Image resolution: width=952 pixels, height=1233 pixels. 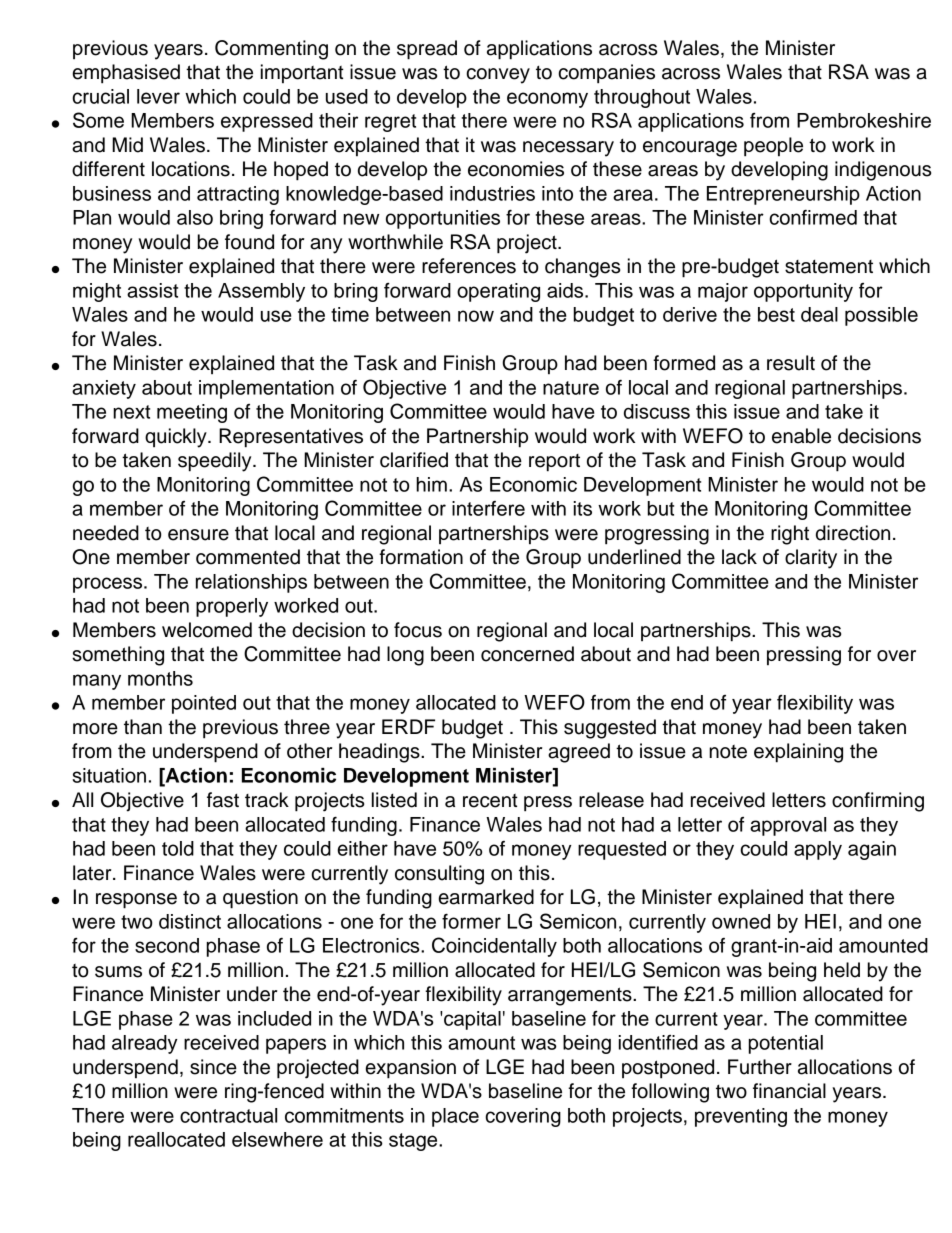 What do you see at coordinates (418, 630) in the document?
I see `focus` at bounding box center [418, 630].
